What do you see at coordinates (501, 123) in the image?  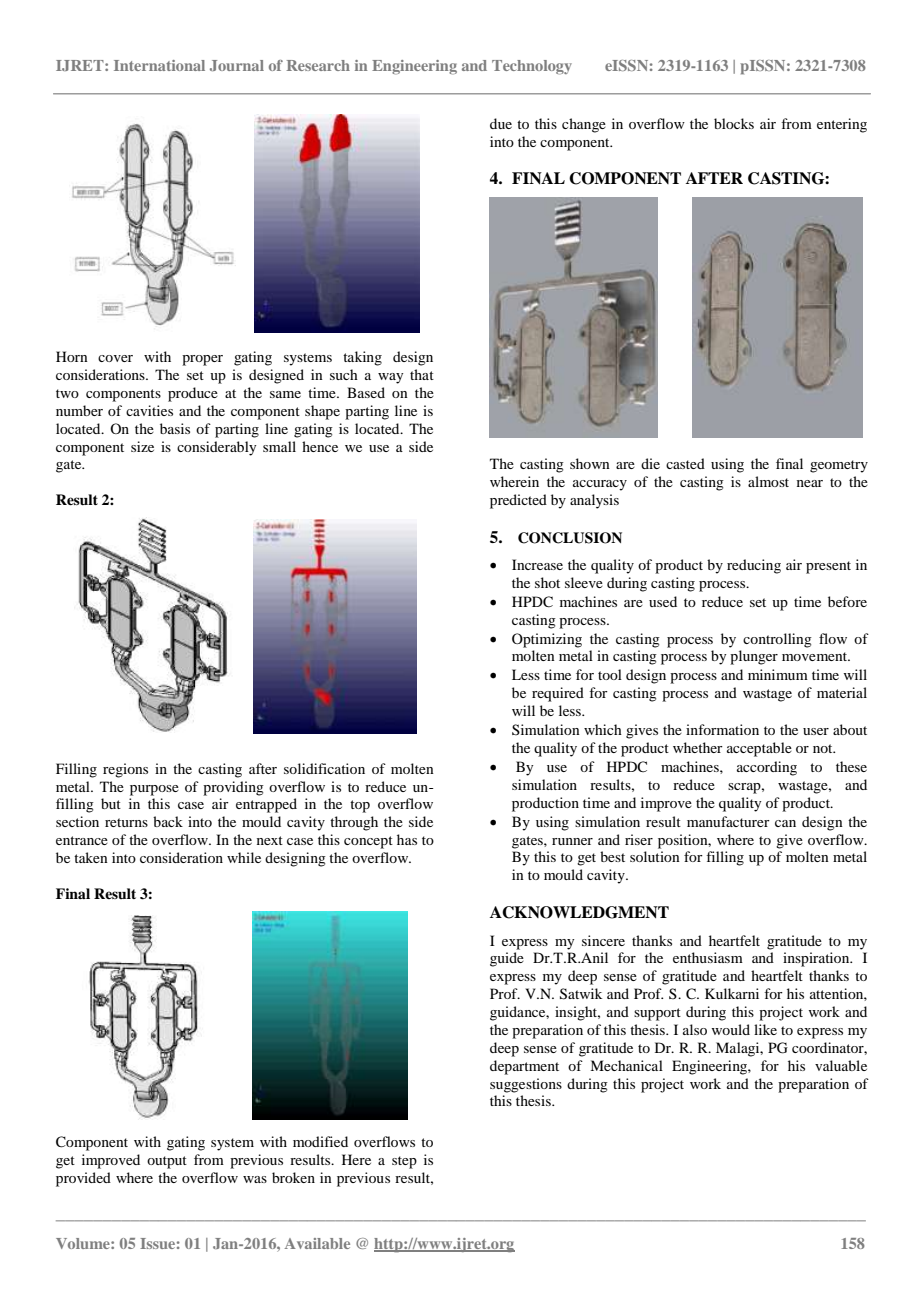 I see `due` at bounding box center [501, 123].
